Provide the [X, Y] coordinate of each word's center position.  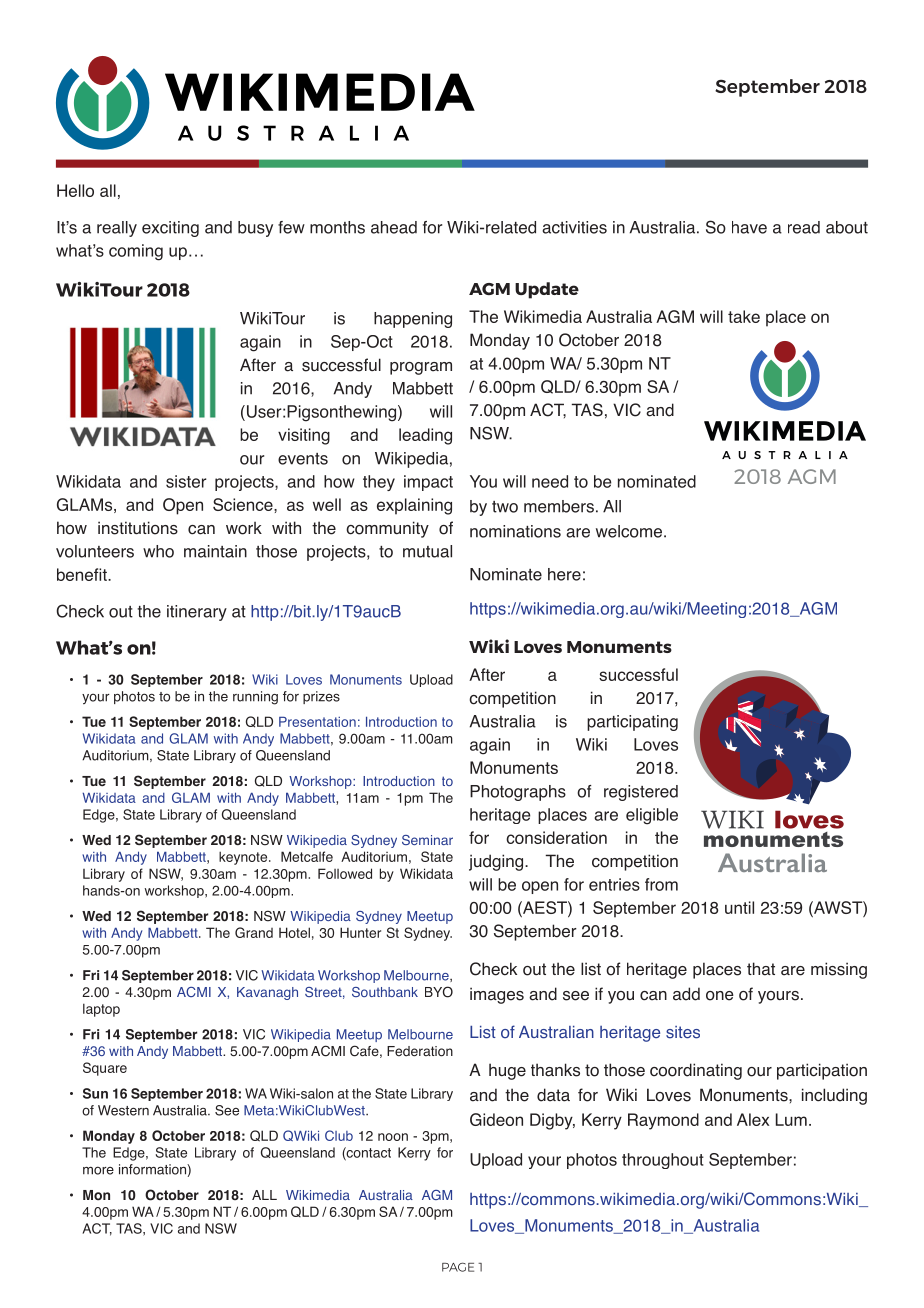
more [98, 1170]
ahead [394, 227]
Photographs [518, 793]
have [749, 227]
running [255, 698]
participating [632, 723]
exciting [170, 229]
